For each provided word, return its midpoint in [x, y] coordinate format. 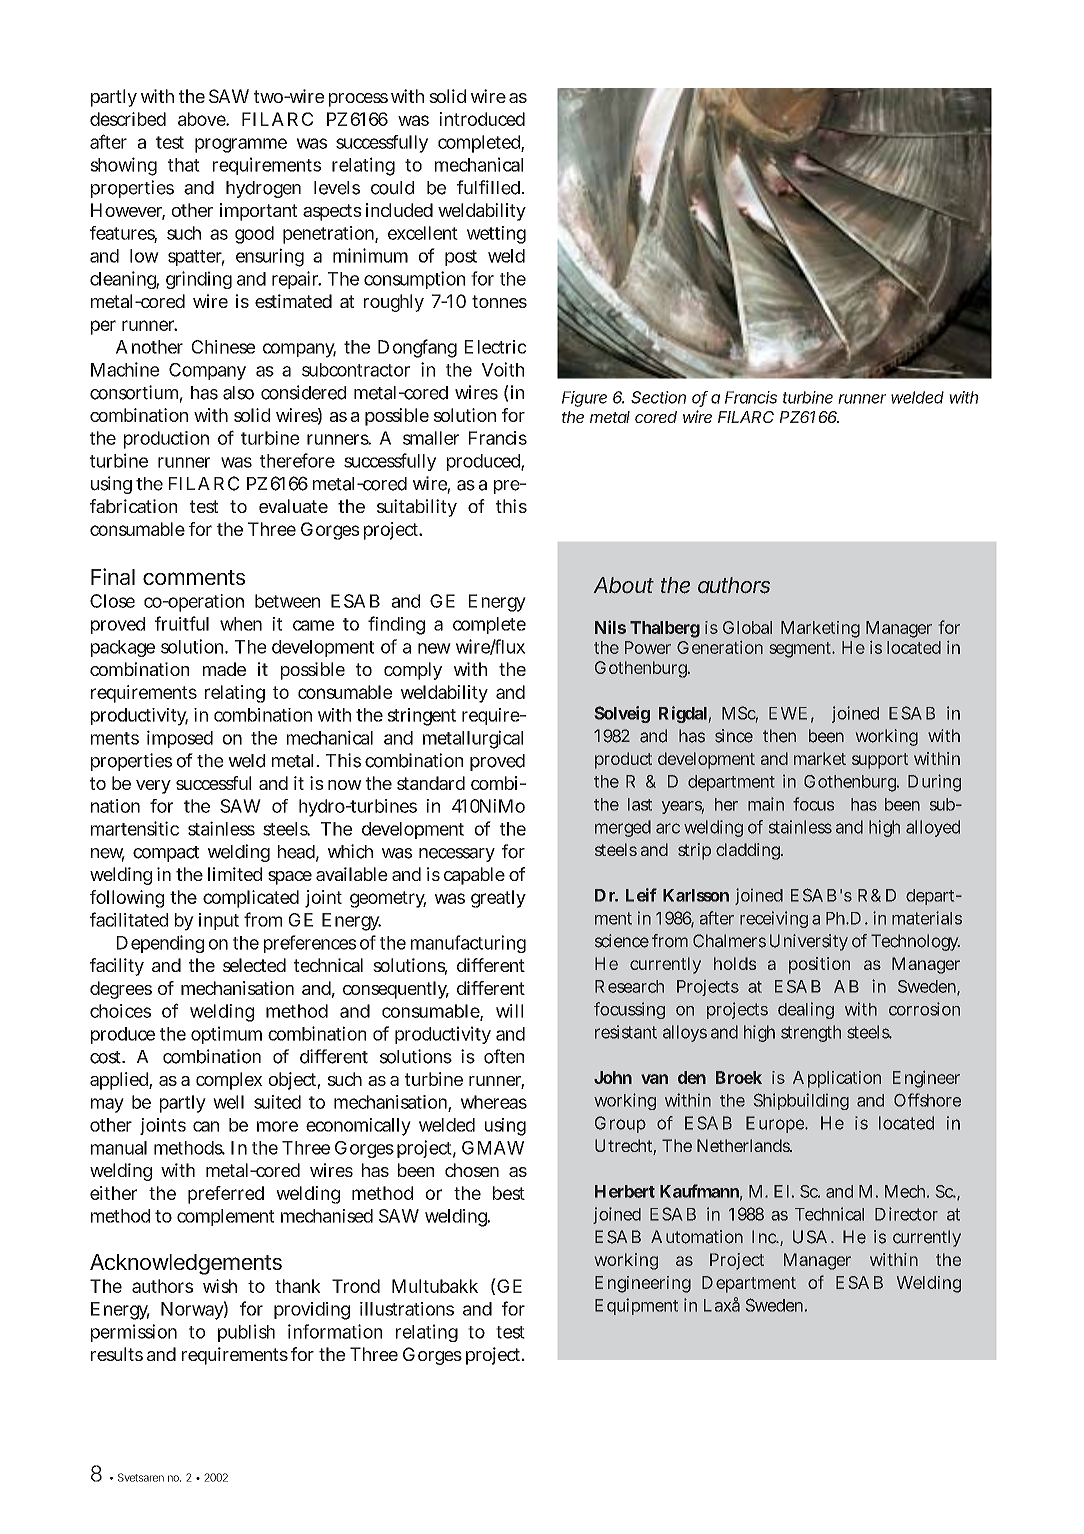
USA [810, 1237]
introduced [482, 119]
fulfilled [488, 187]
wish [220, 1286]
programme [241, 145]
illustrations [407, 1309]
